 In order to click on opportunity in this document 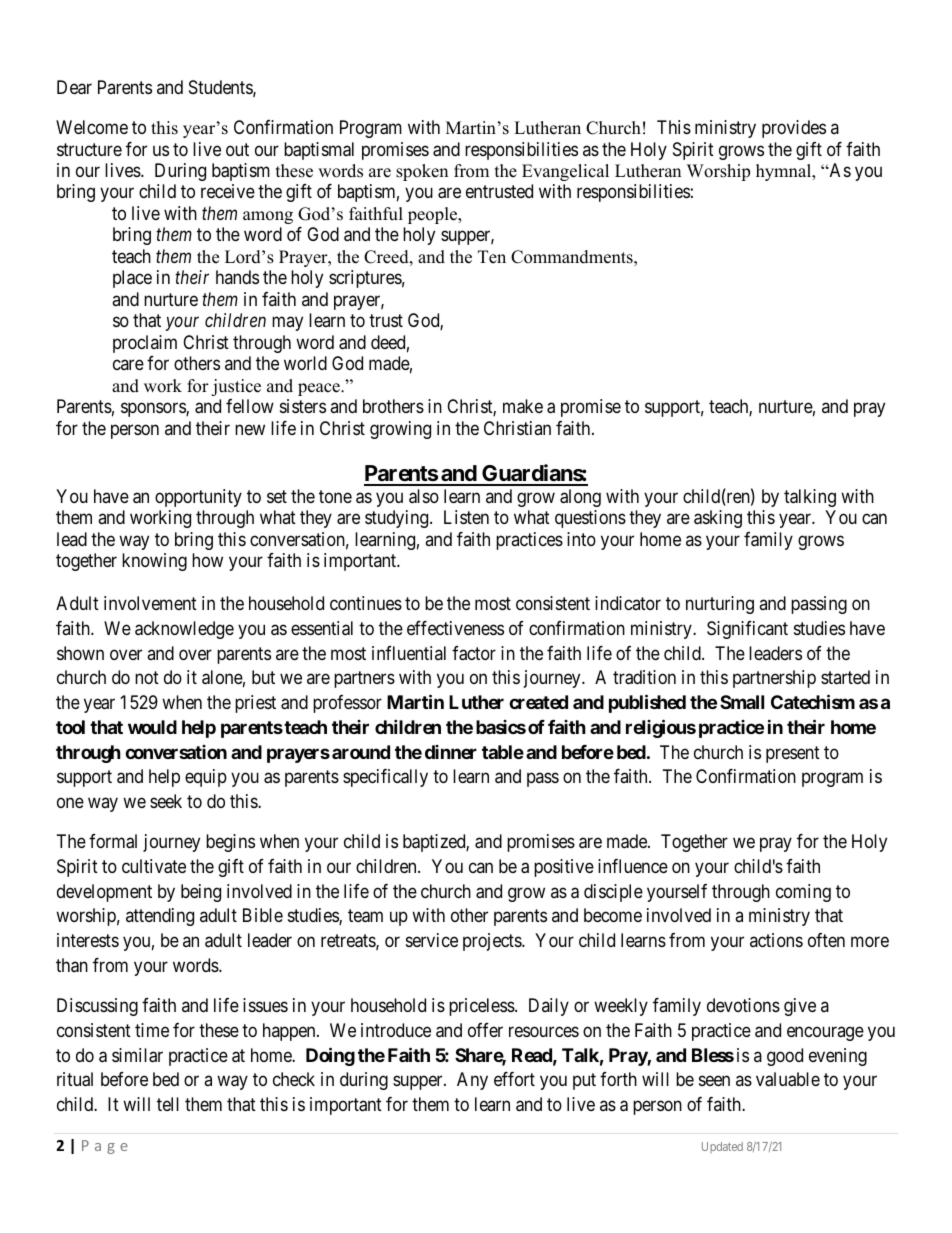, I will do `click(198, 498)`.
